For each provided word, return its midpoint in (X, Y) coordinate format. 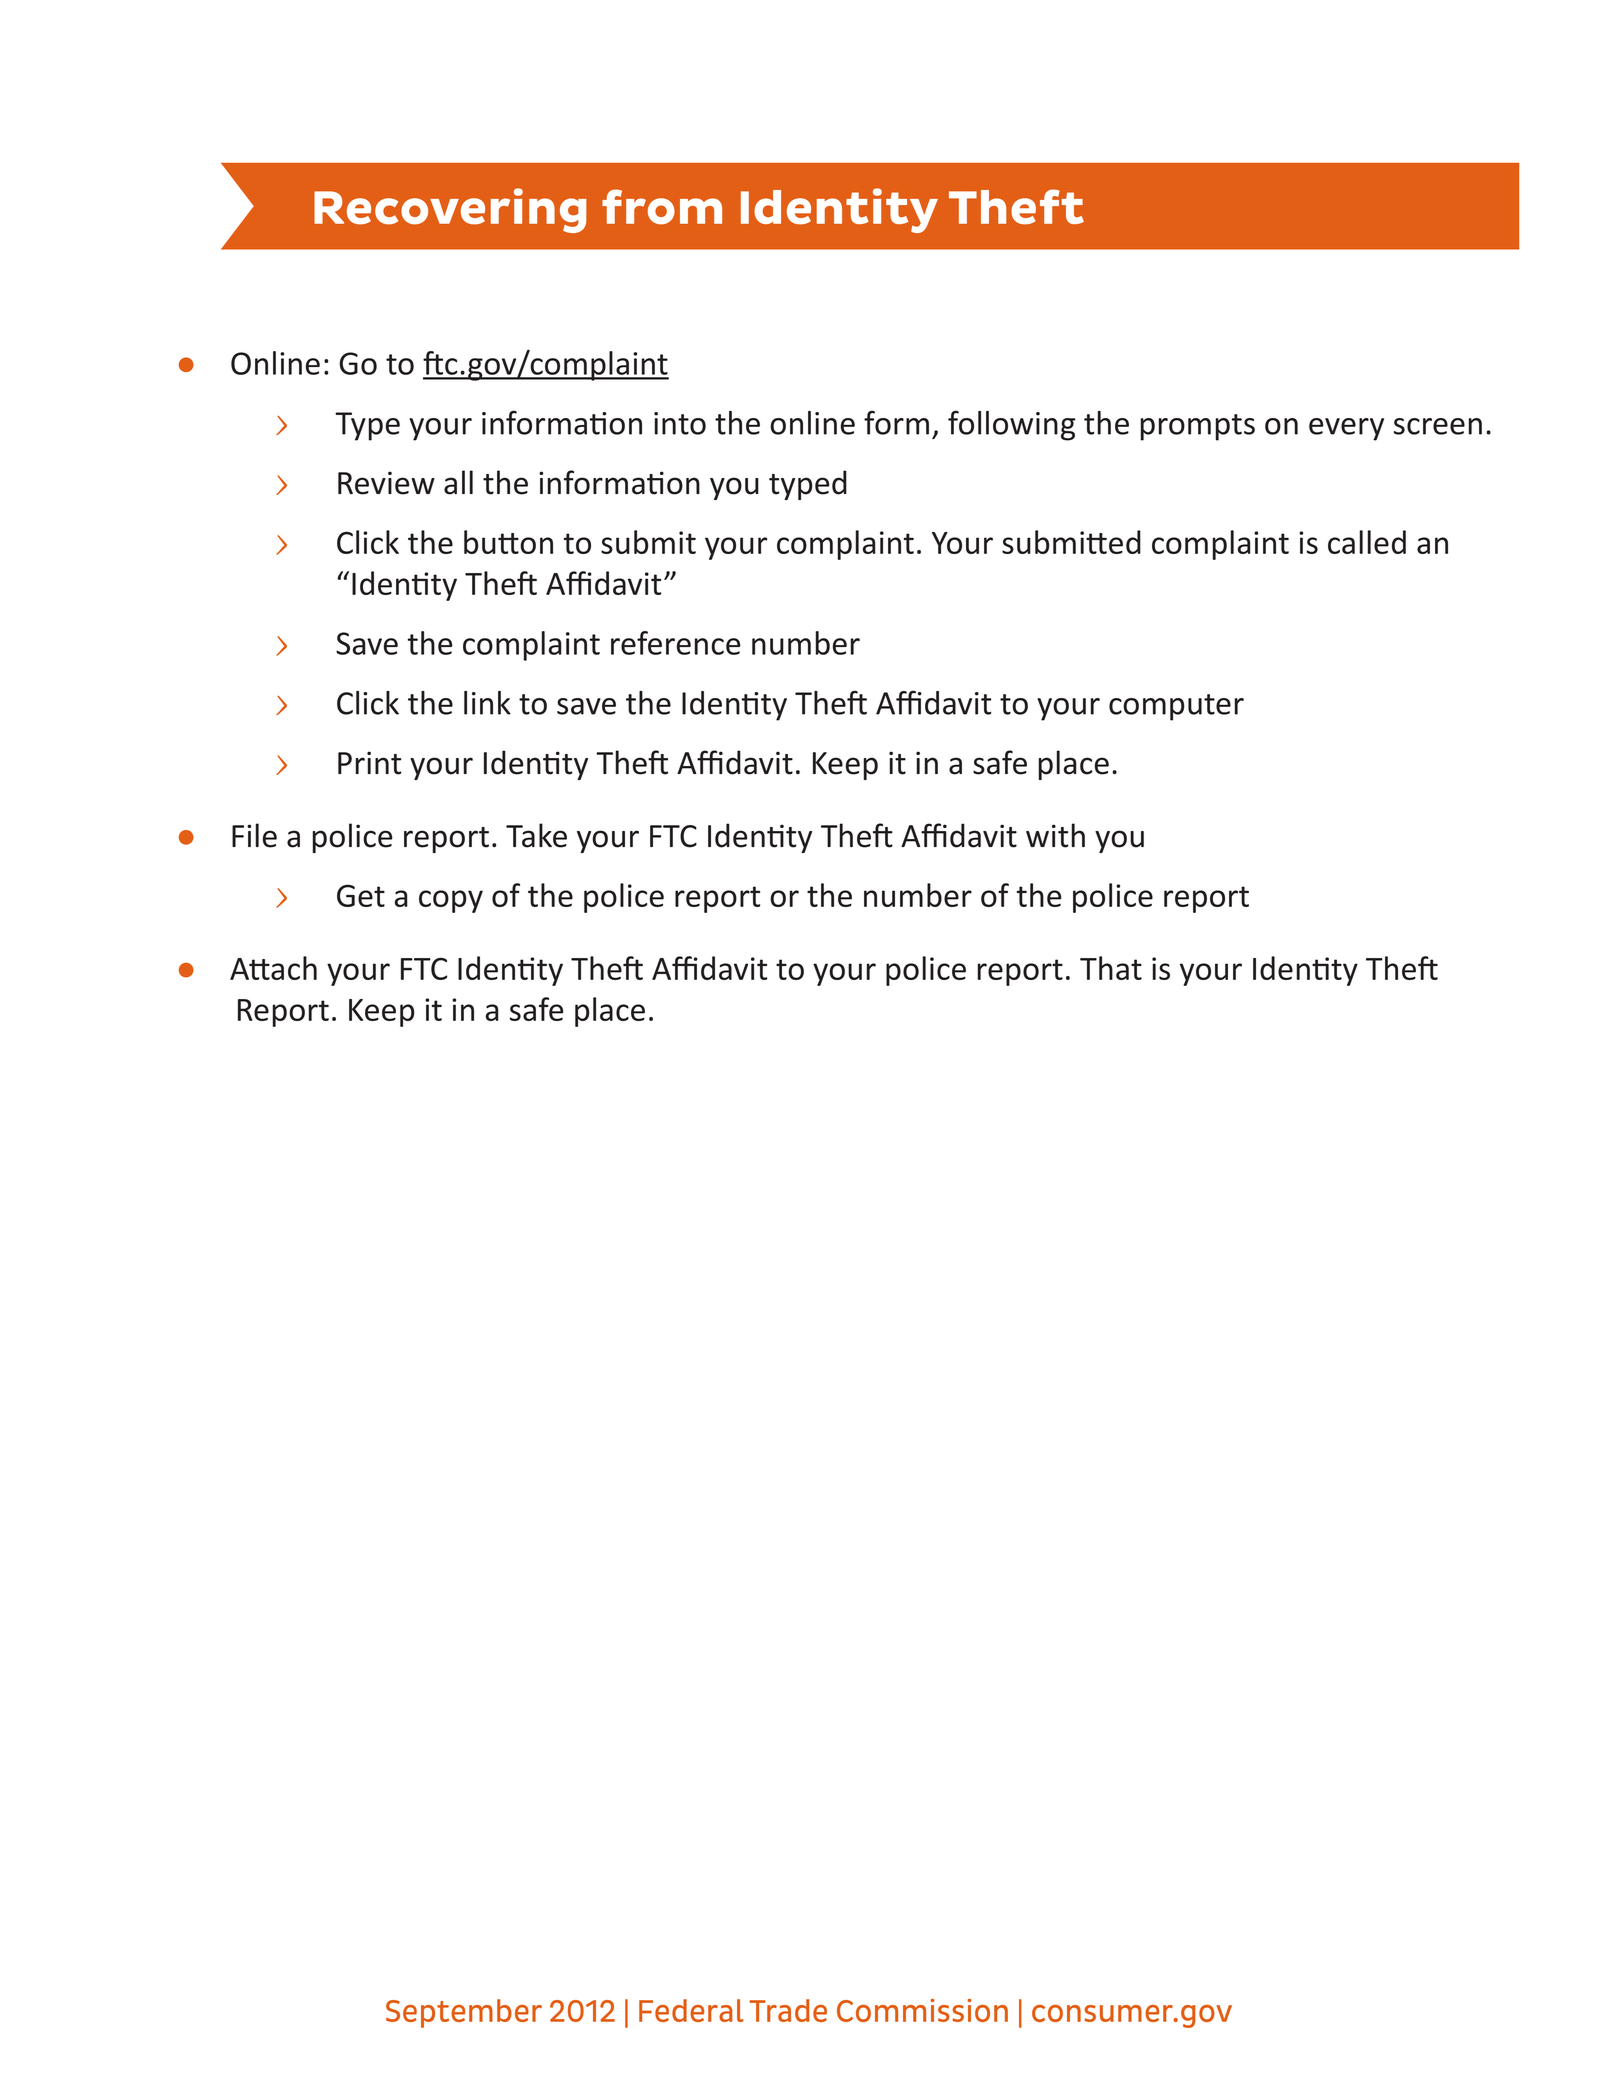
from (662, 207)
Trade (788, 2010)
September (464, 2013)
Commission (922, 2010)
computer (1176, 707)
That (1111, 968)
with (1055, 835)
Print (369, 763)
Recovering (450, 210)
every (1346, 429)
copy (451, 901)
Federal (691, 2010)
